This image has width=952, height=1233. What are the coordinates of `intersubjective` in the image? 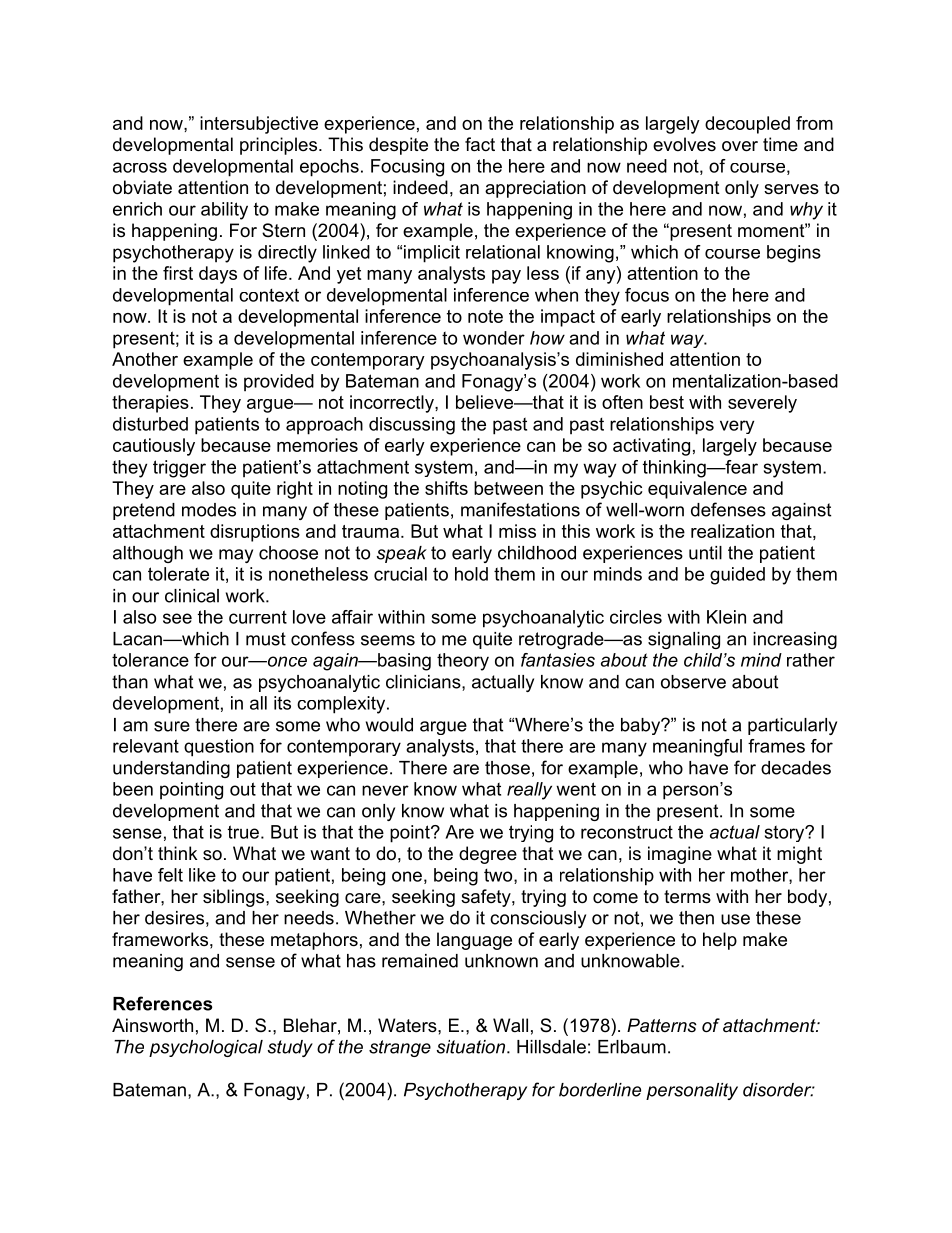 It's located at (259, 125).
